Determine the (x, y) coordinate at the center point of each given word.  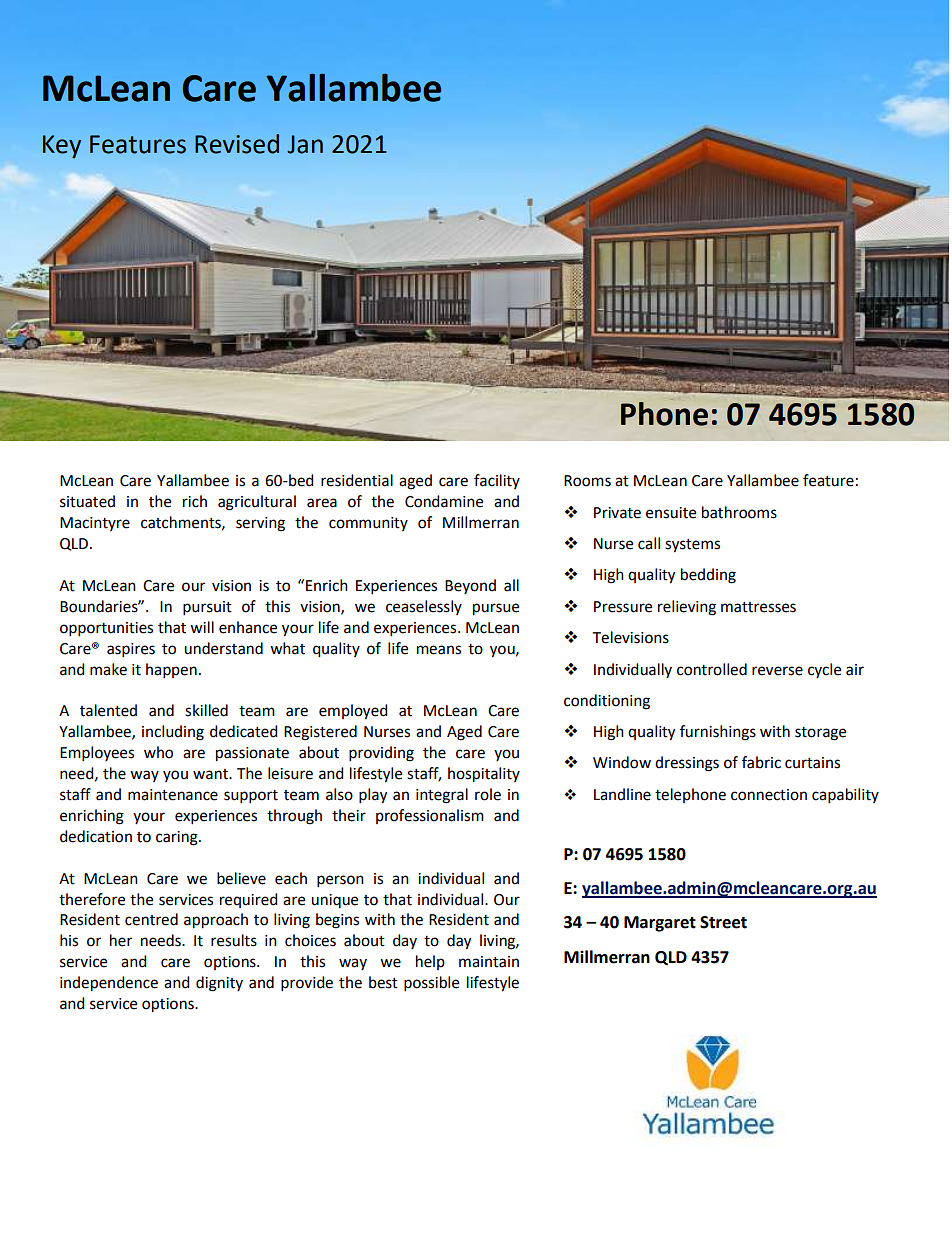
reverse (777, 671)
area (322, 503)
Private (617, 513)
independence (109, 984)
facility (497, 481)
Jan (305, 144)
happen (171, 671)
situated (87, 501)
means (439, 650)
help (430, 962)
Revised (237, 144)
